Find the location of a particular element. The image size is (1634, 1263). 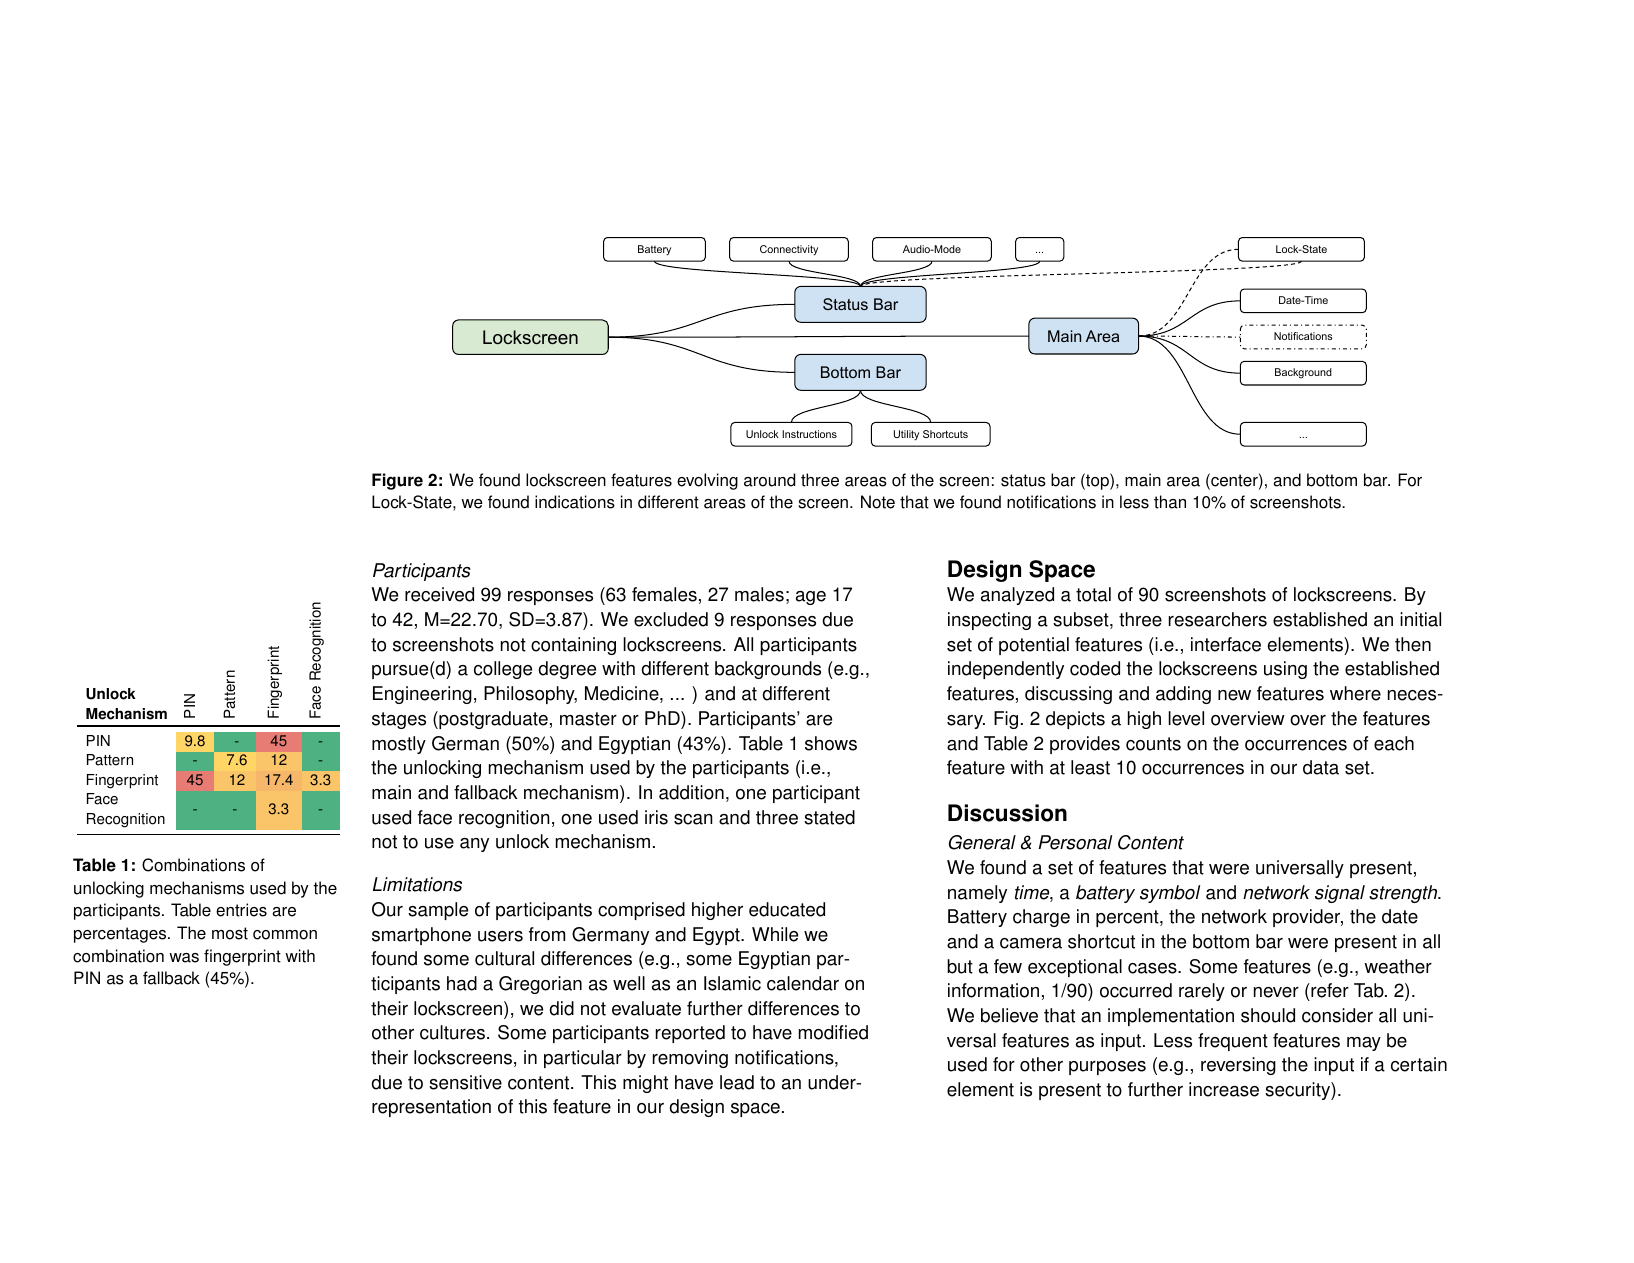

Instructions is located at coordinates (809, 434).
